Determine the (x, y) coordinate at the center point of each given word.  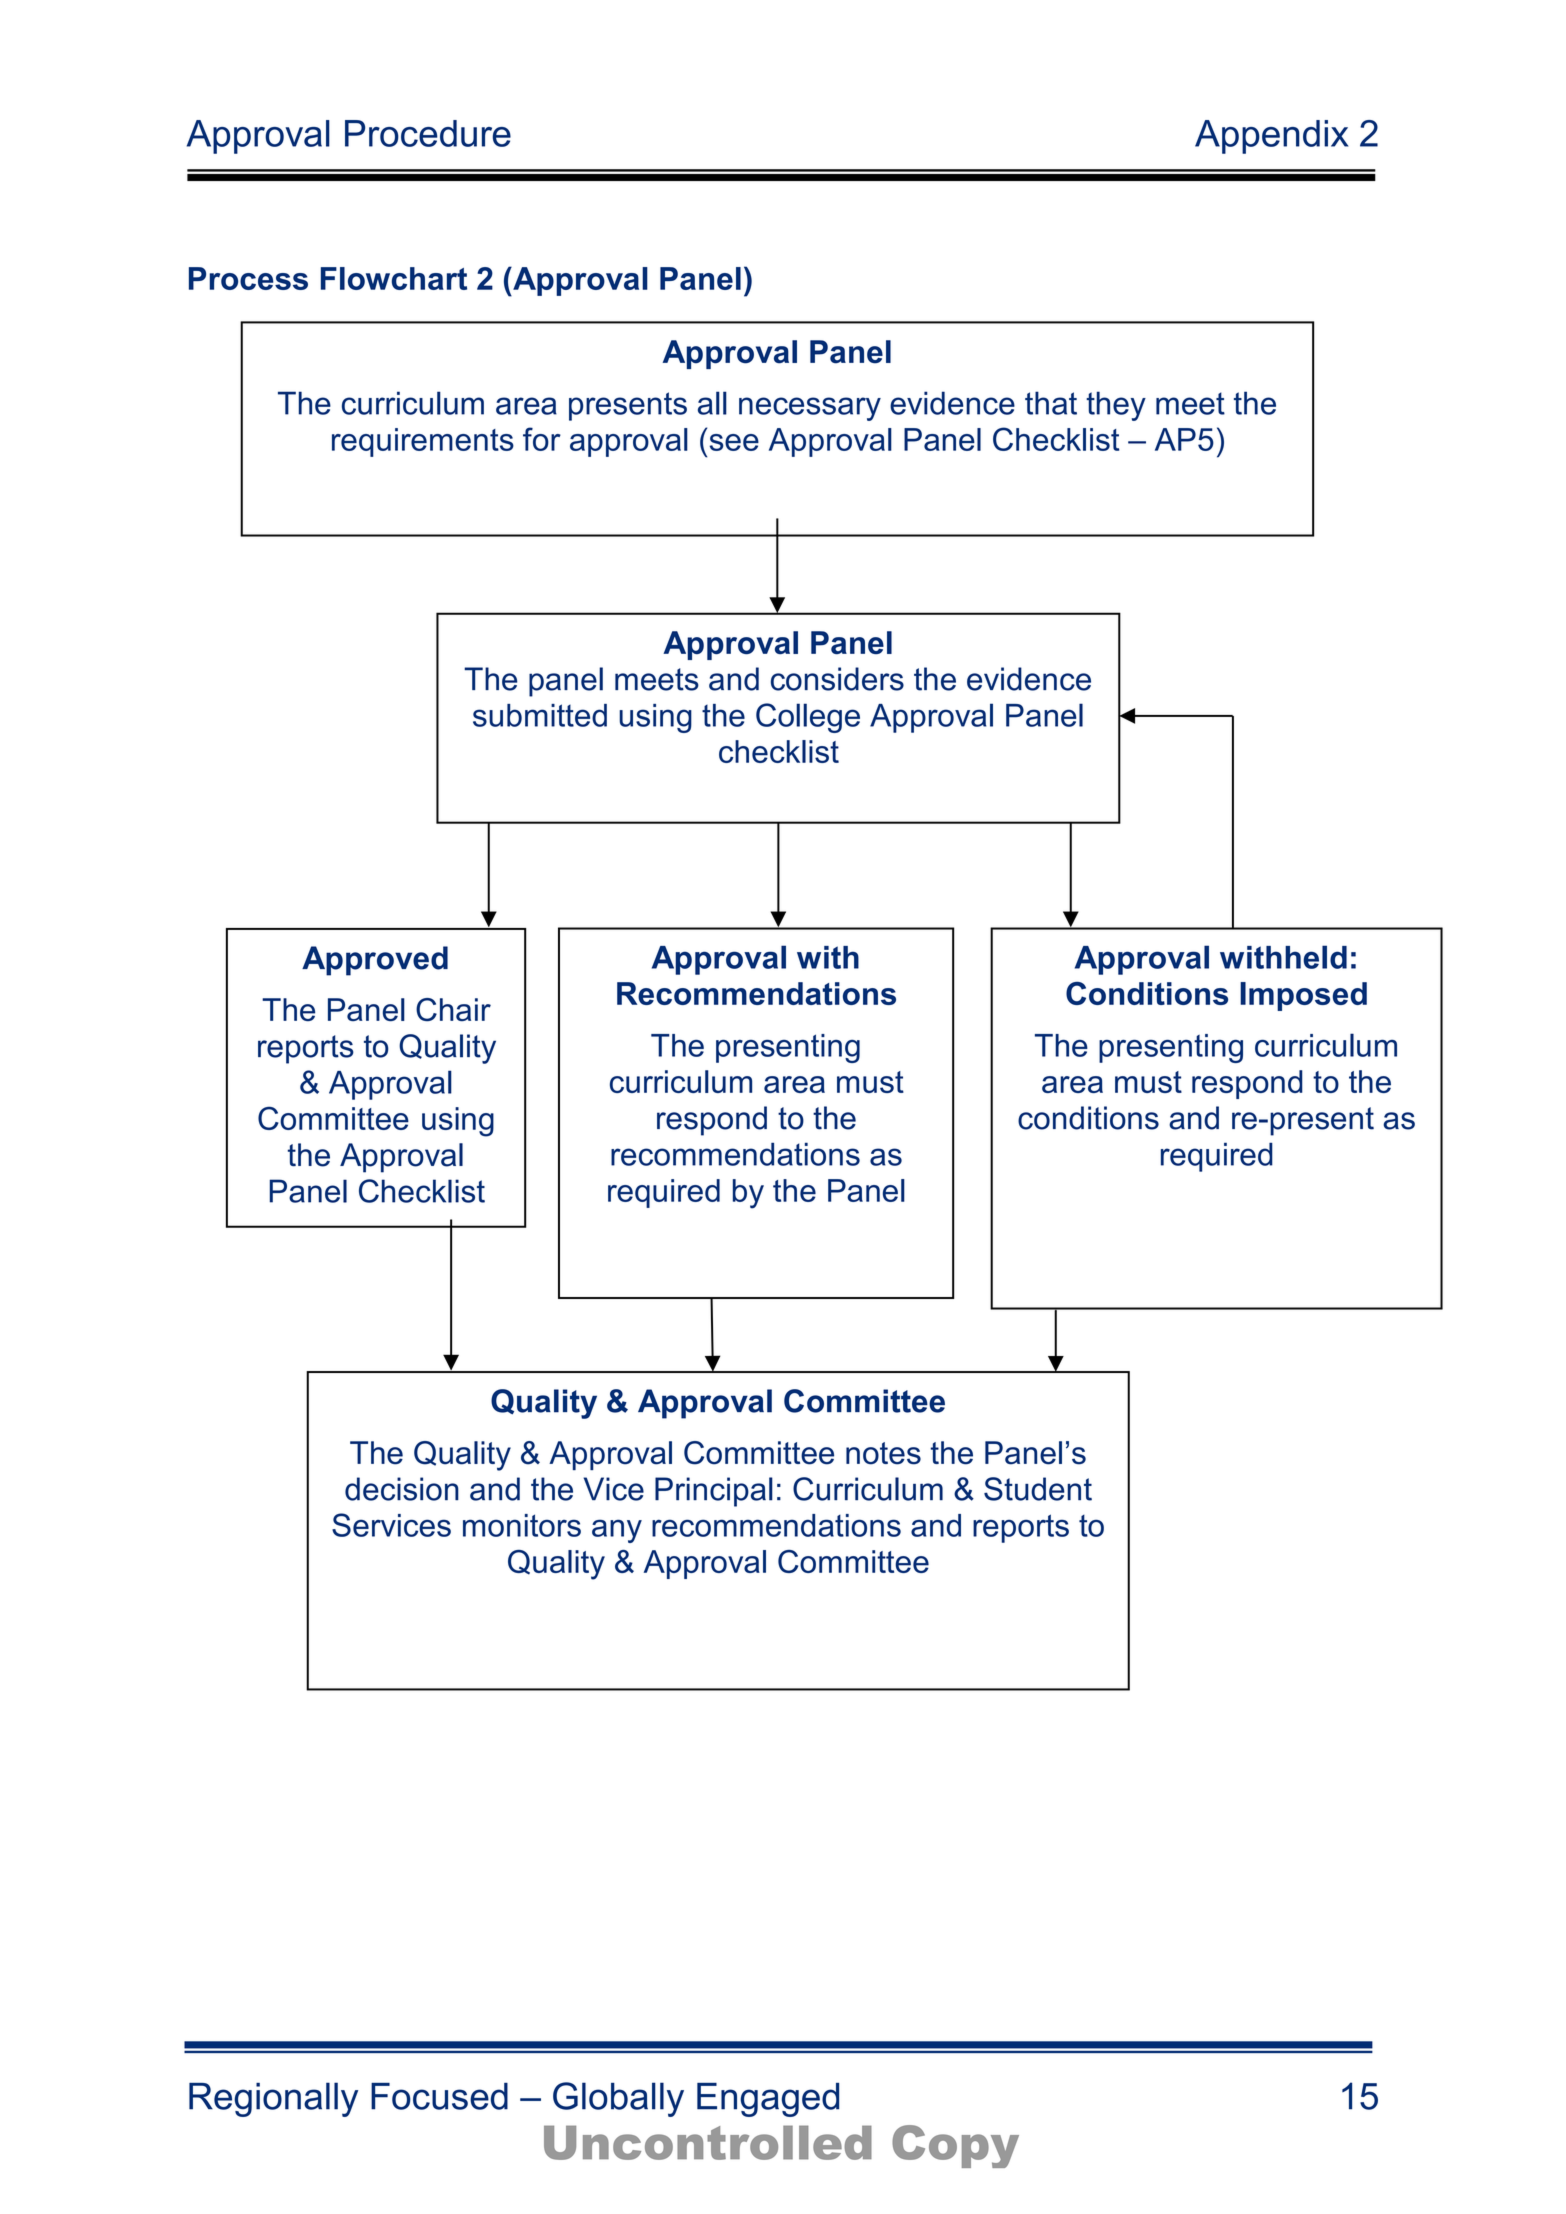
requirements (423, 442)
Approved (375, 961)
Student (1038, 1489)
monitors (522, 1525)
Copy (955, 2146)
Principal (714, 1492)
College (808, 718)
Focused (439, 2096)
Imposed (1303, 996)
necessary (810, 409)
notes (883, 1453)
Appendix (1271, 137)
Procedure (428, 133)
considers (837, 679)
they (1116, 406)
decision (402, 1489)
